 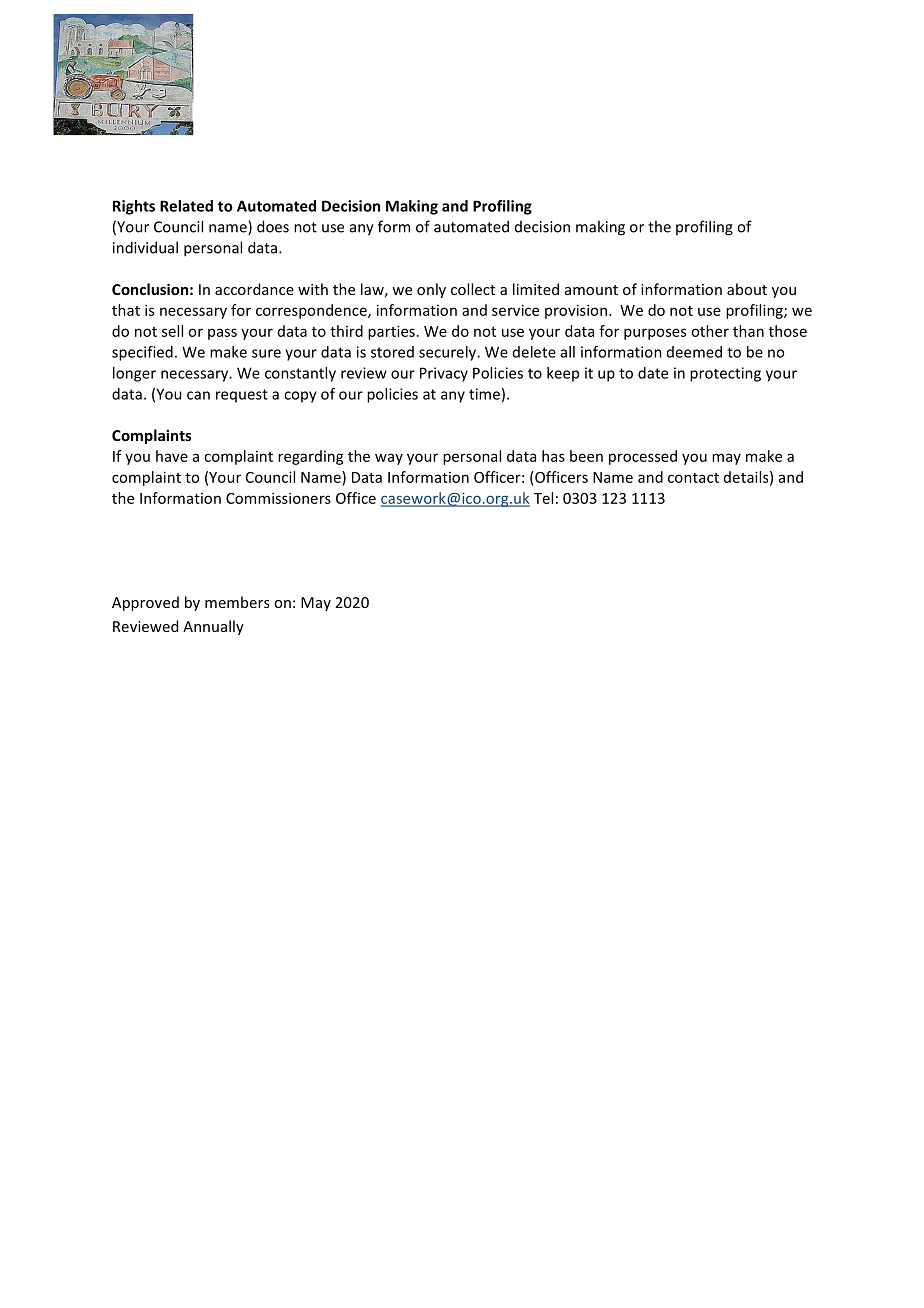 What do you see at coordinates (273, 226) in the document?
I see `does` at bounding box center [273, 226].
